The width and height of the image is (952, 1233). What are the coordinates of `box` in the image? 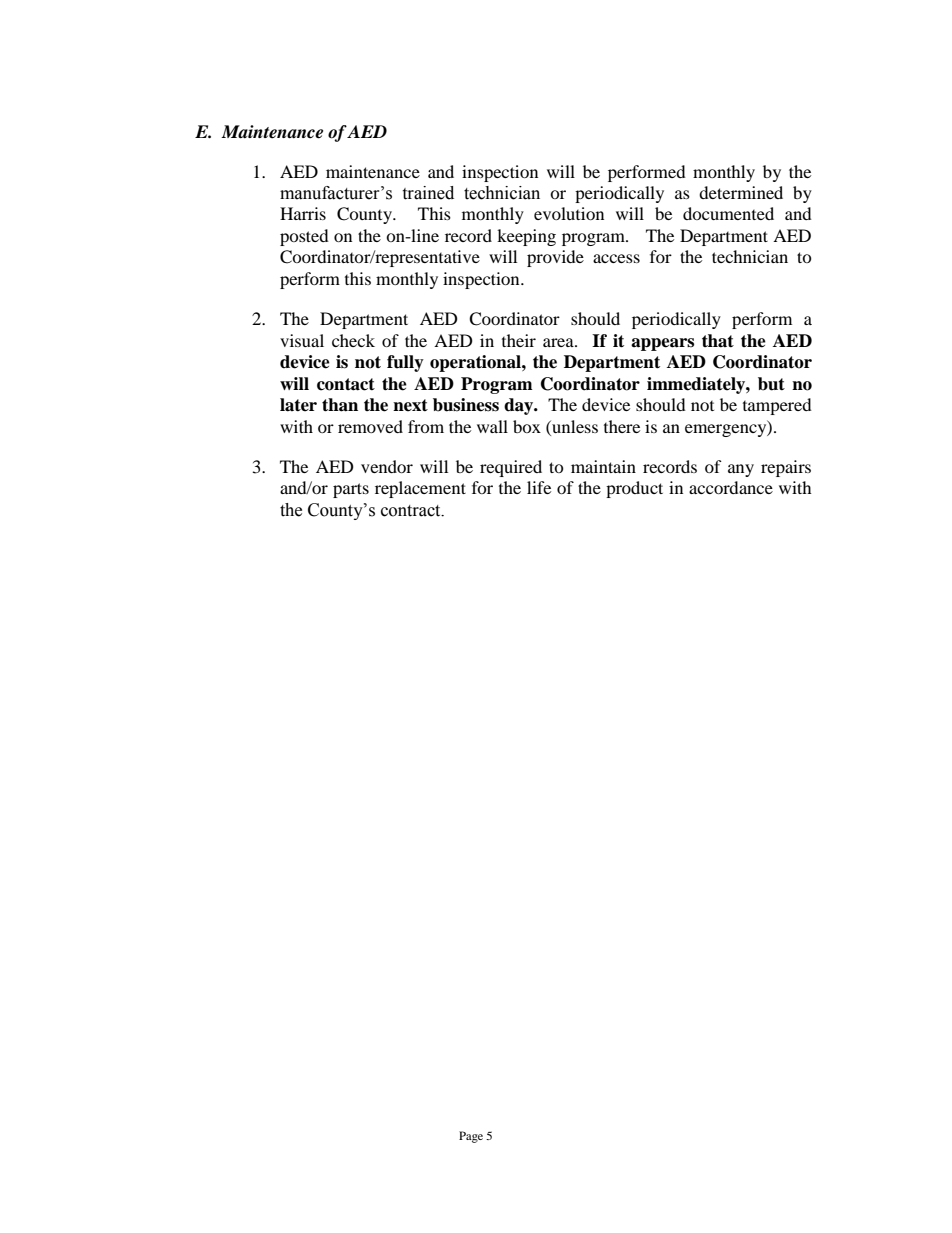 It's located at (527, 426).
